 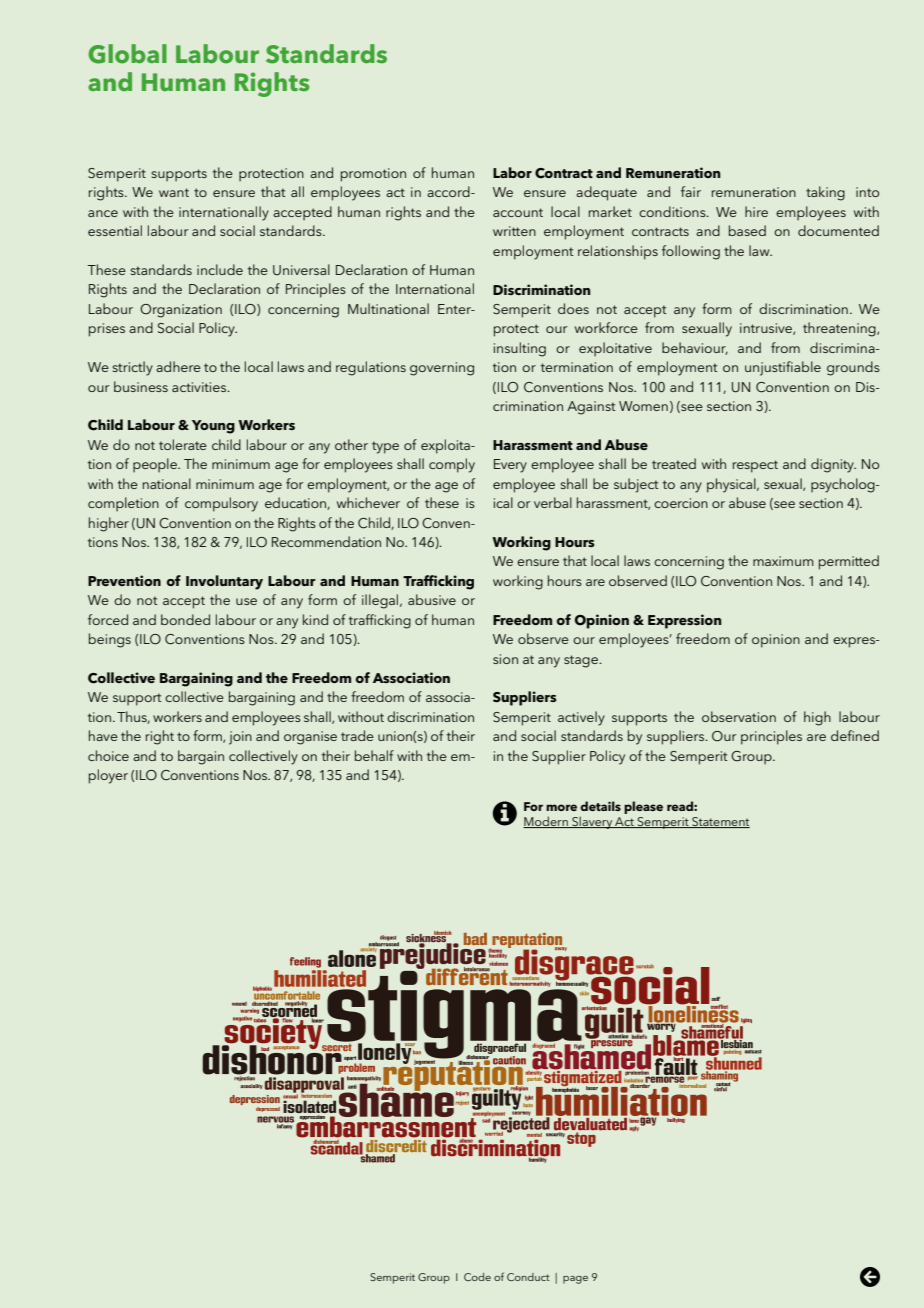 I want to click on bonded, so click(x=185, y=619).
